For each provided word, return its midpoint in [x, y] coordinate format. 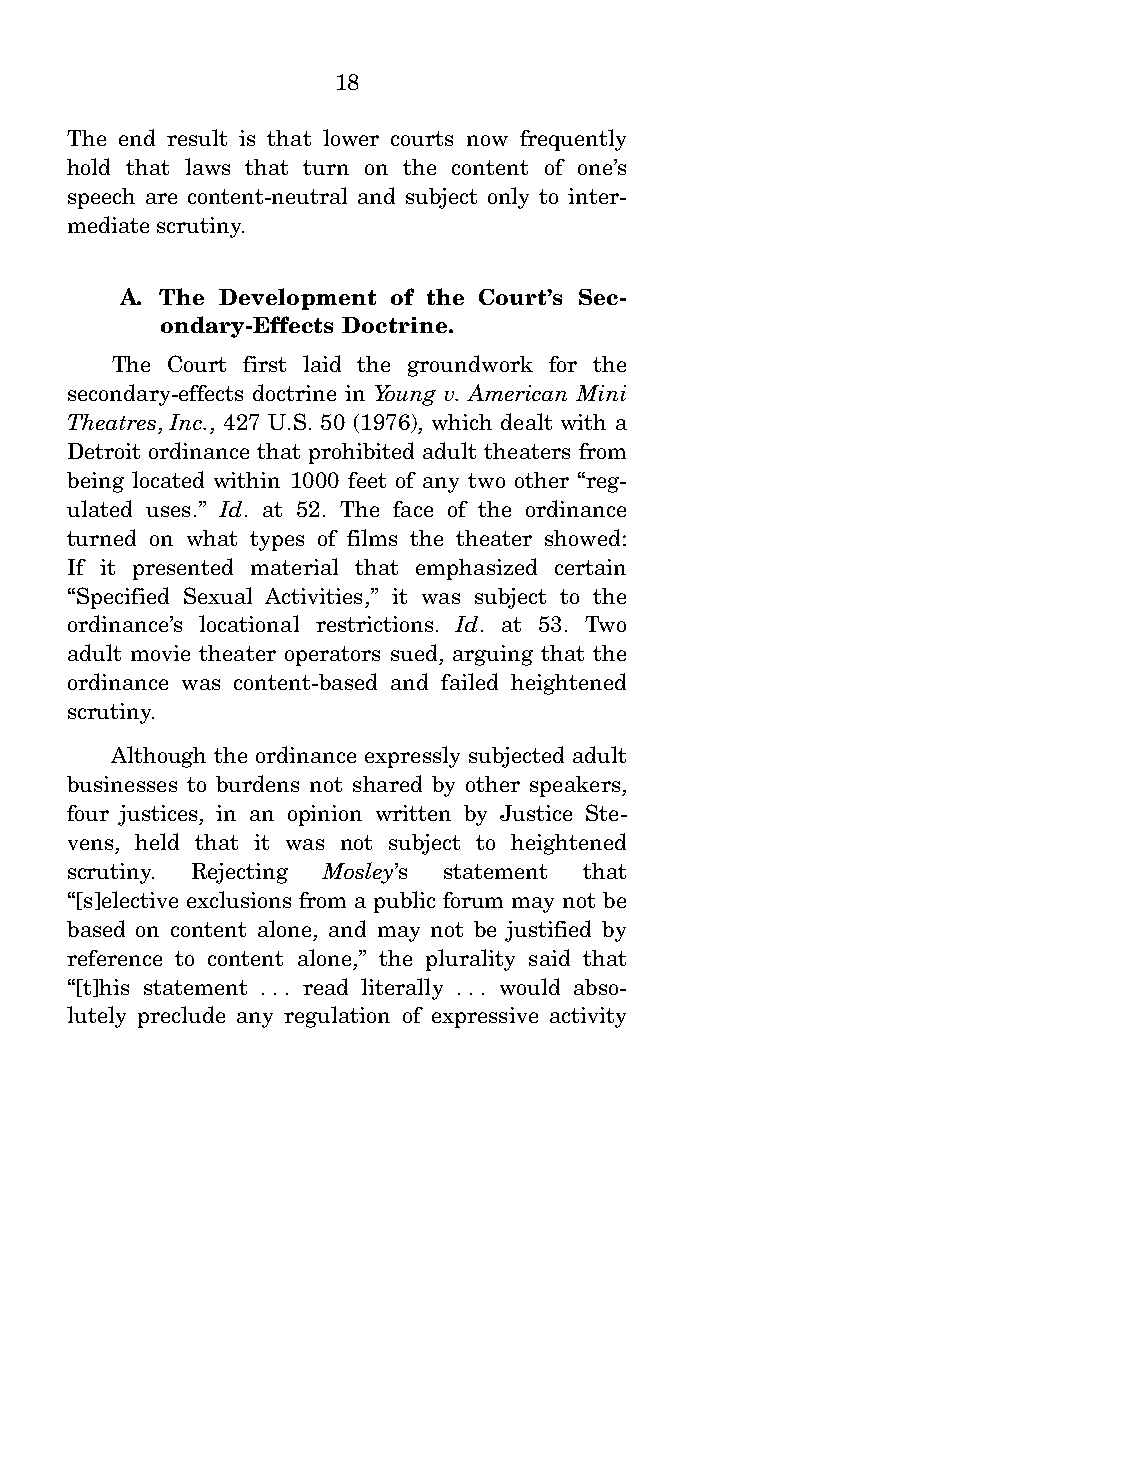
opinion [325, 815]
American [517, 392]
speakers [575, 786]
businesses [122, 784]
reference [114, 958]
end [137, 137]
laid [322, 363]
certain [590, 567]
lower [351, 137]
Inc [187, 422]
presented [183, 569]
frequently [573, 140]
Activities [313, 596]
